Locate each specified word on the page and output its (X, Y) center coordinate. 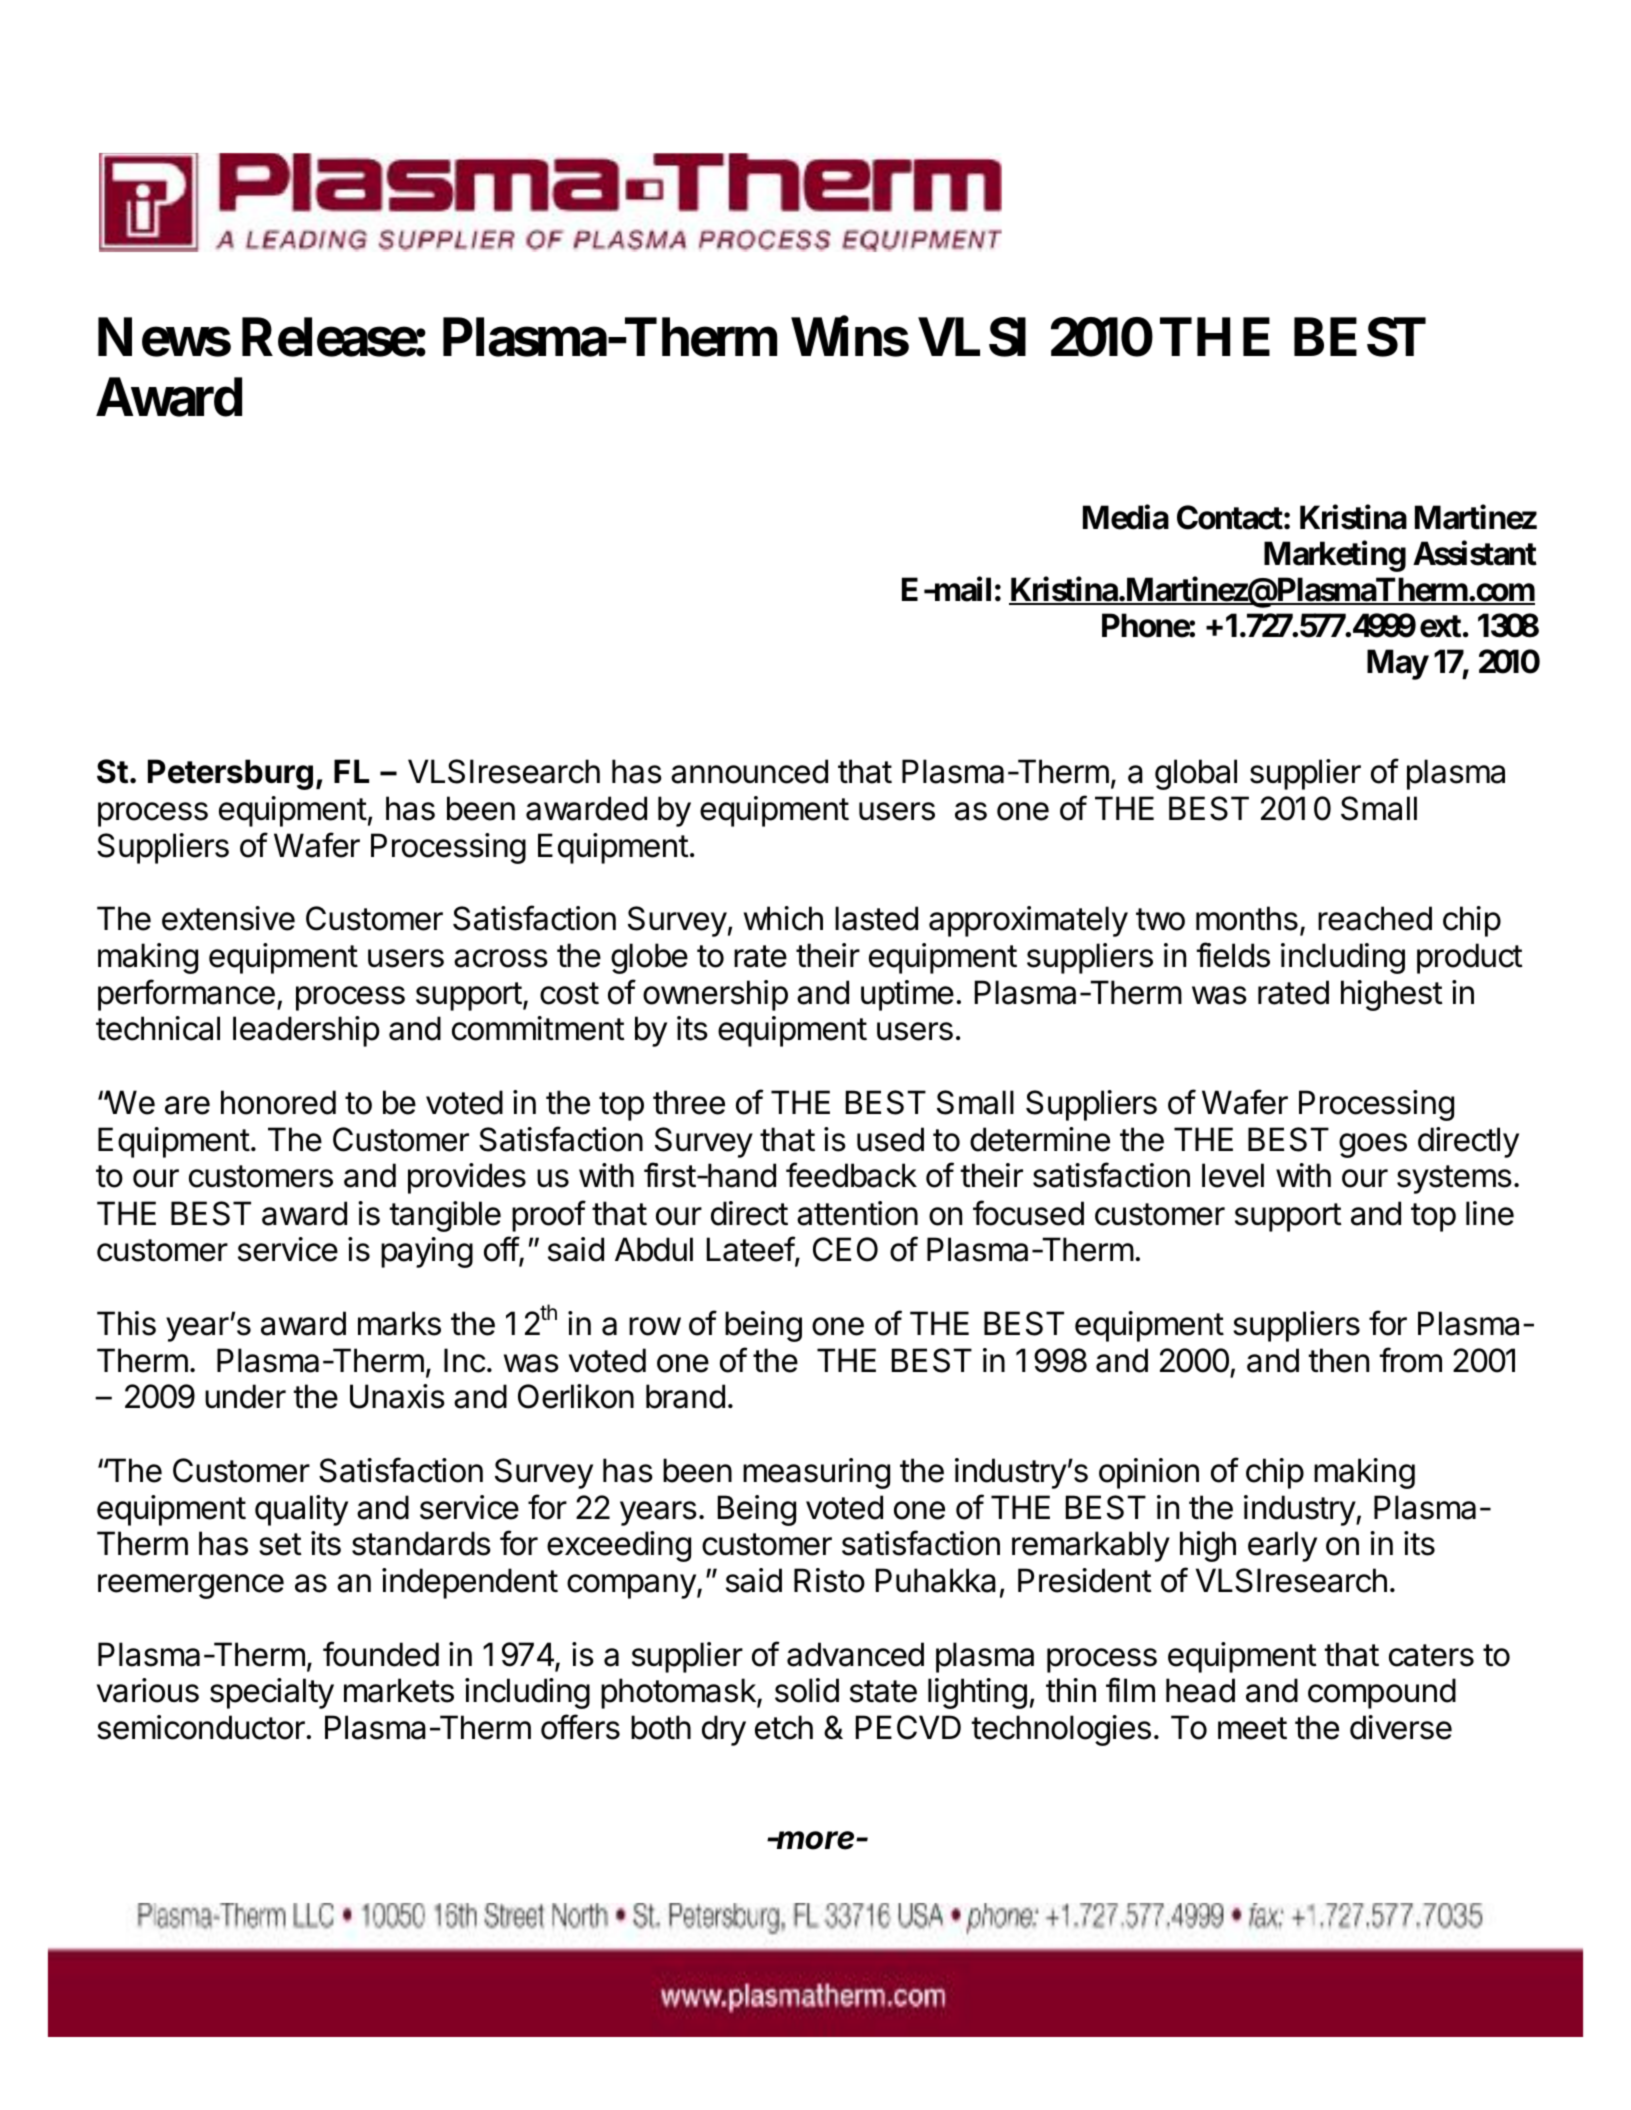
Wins (850, 337)
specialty (272, 1693)
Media (1126, 517)
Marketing (1335, 556)
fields (1233, 955)
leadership (306, 1031)
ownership (715, 995)
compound (1382, 1693)
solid (807, 1690)
